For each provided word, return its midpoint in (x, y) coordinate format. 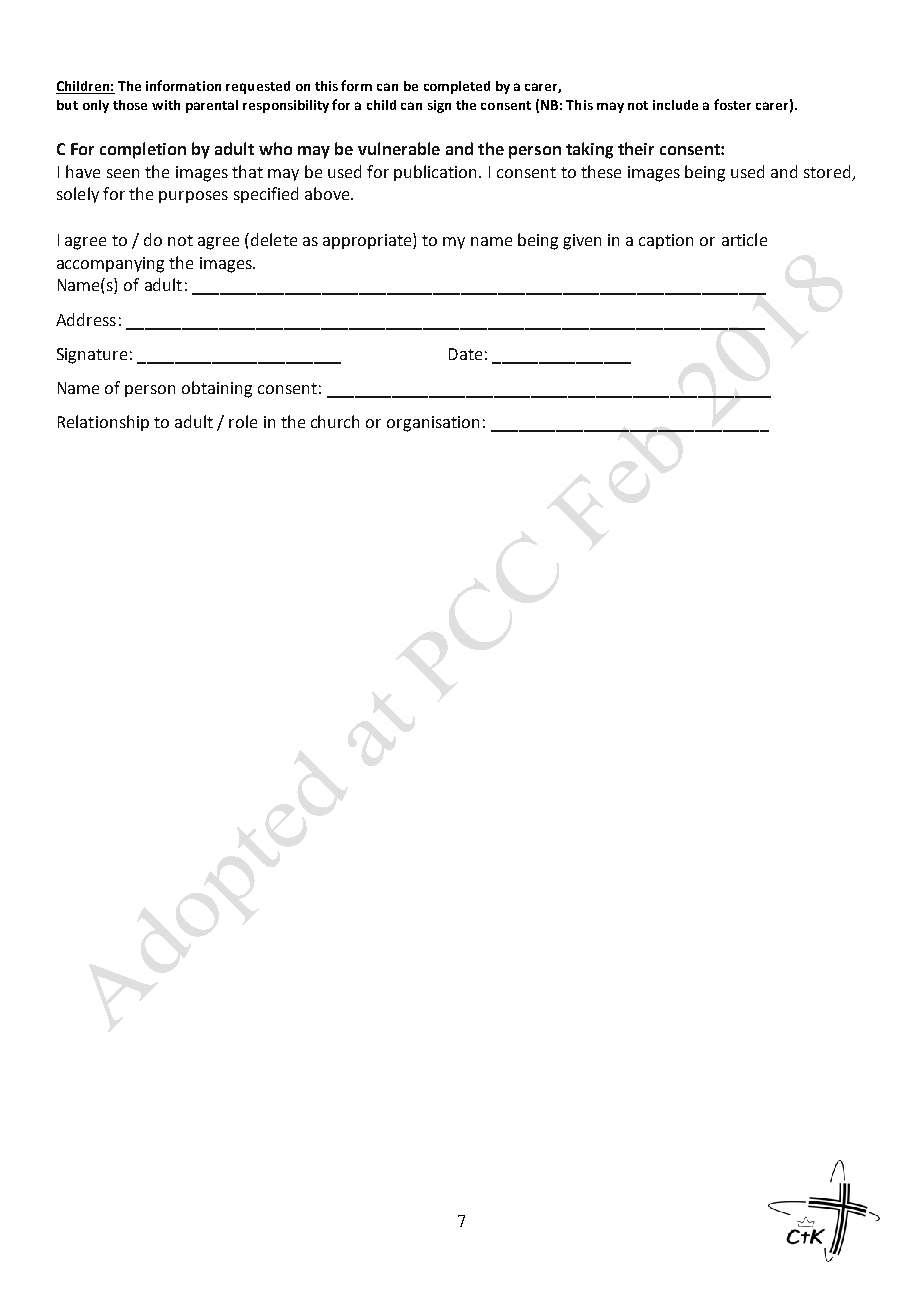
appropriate (368, 241)
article (744, 239)
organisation (433, 424)
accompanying (110, 265)
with (166, 105)
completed (457, 87)
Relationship (103, 423)
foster (732, 104)
